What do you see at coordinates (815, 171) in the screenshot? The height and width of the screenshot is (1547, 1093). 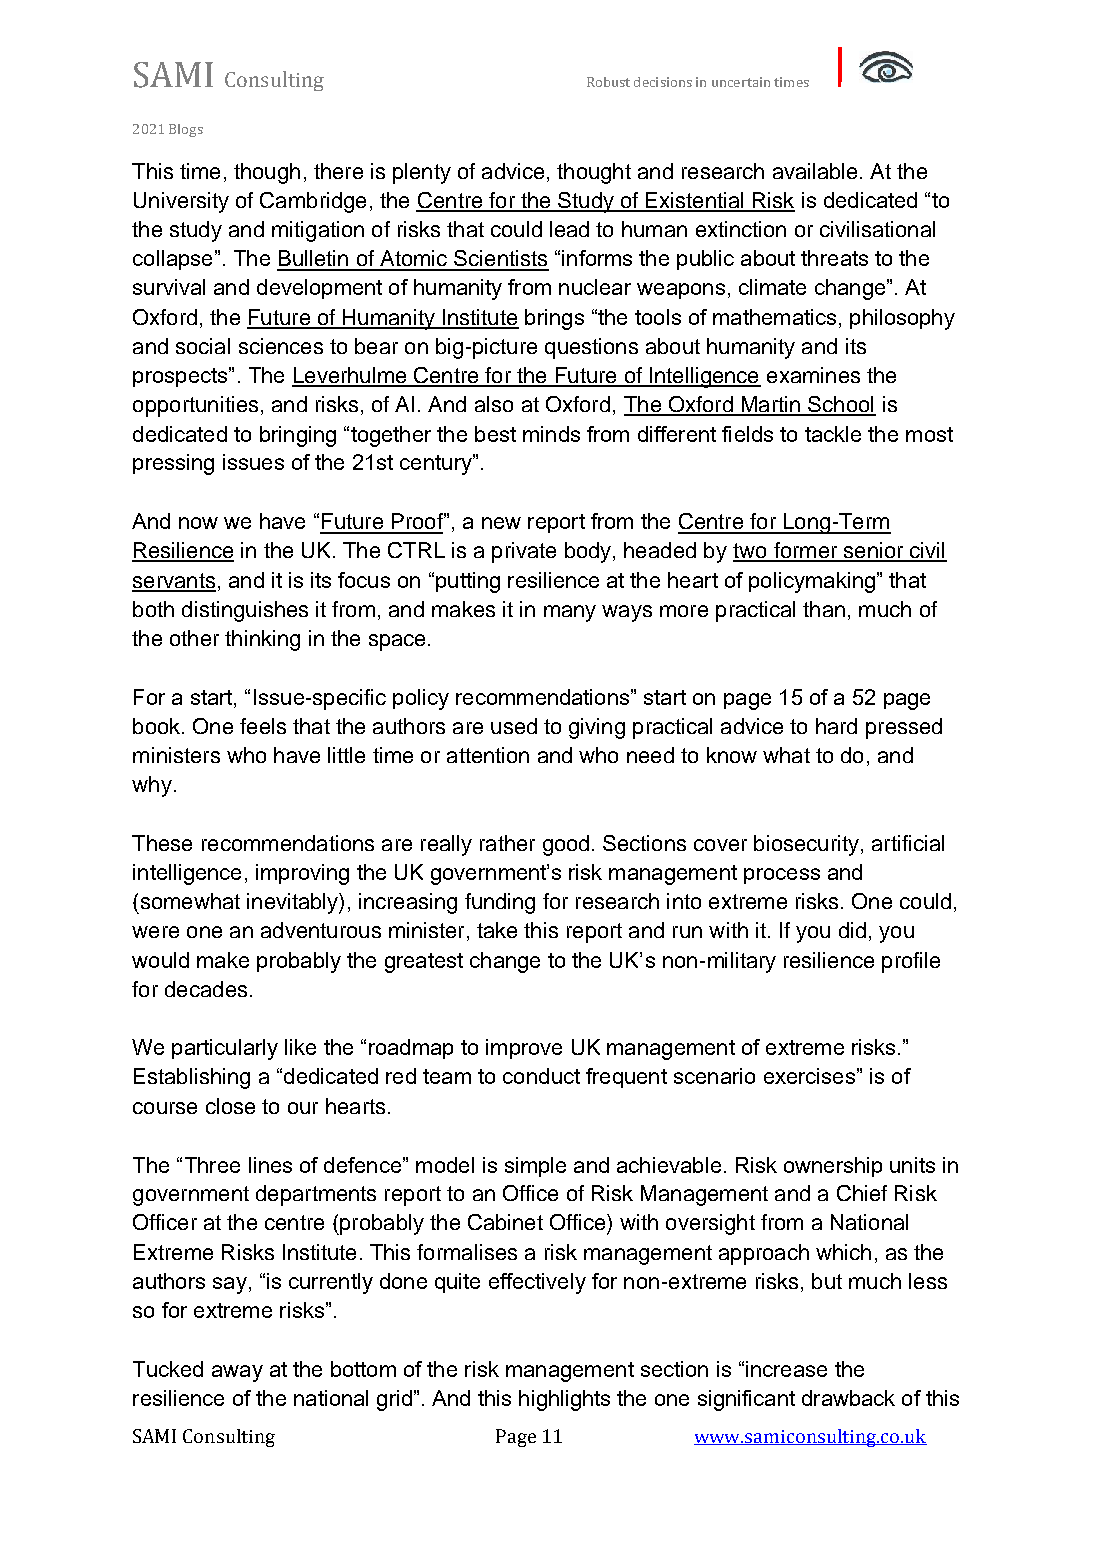 I see `available` at bounding box center [815, 171].
